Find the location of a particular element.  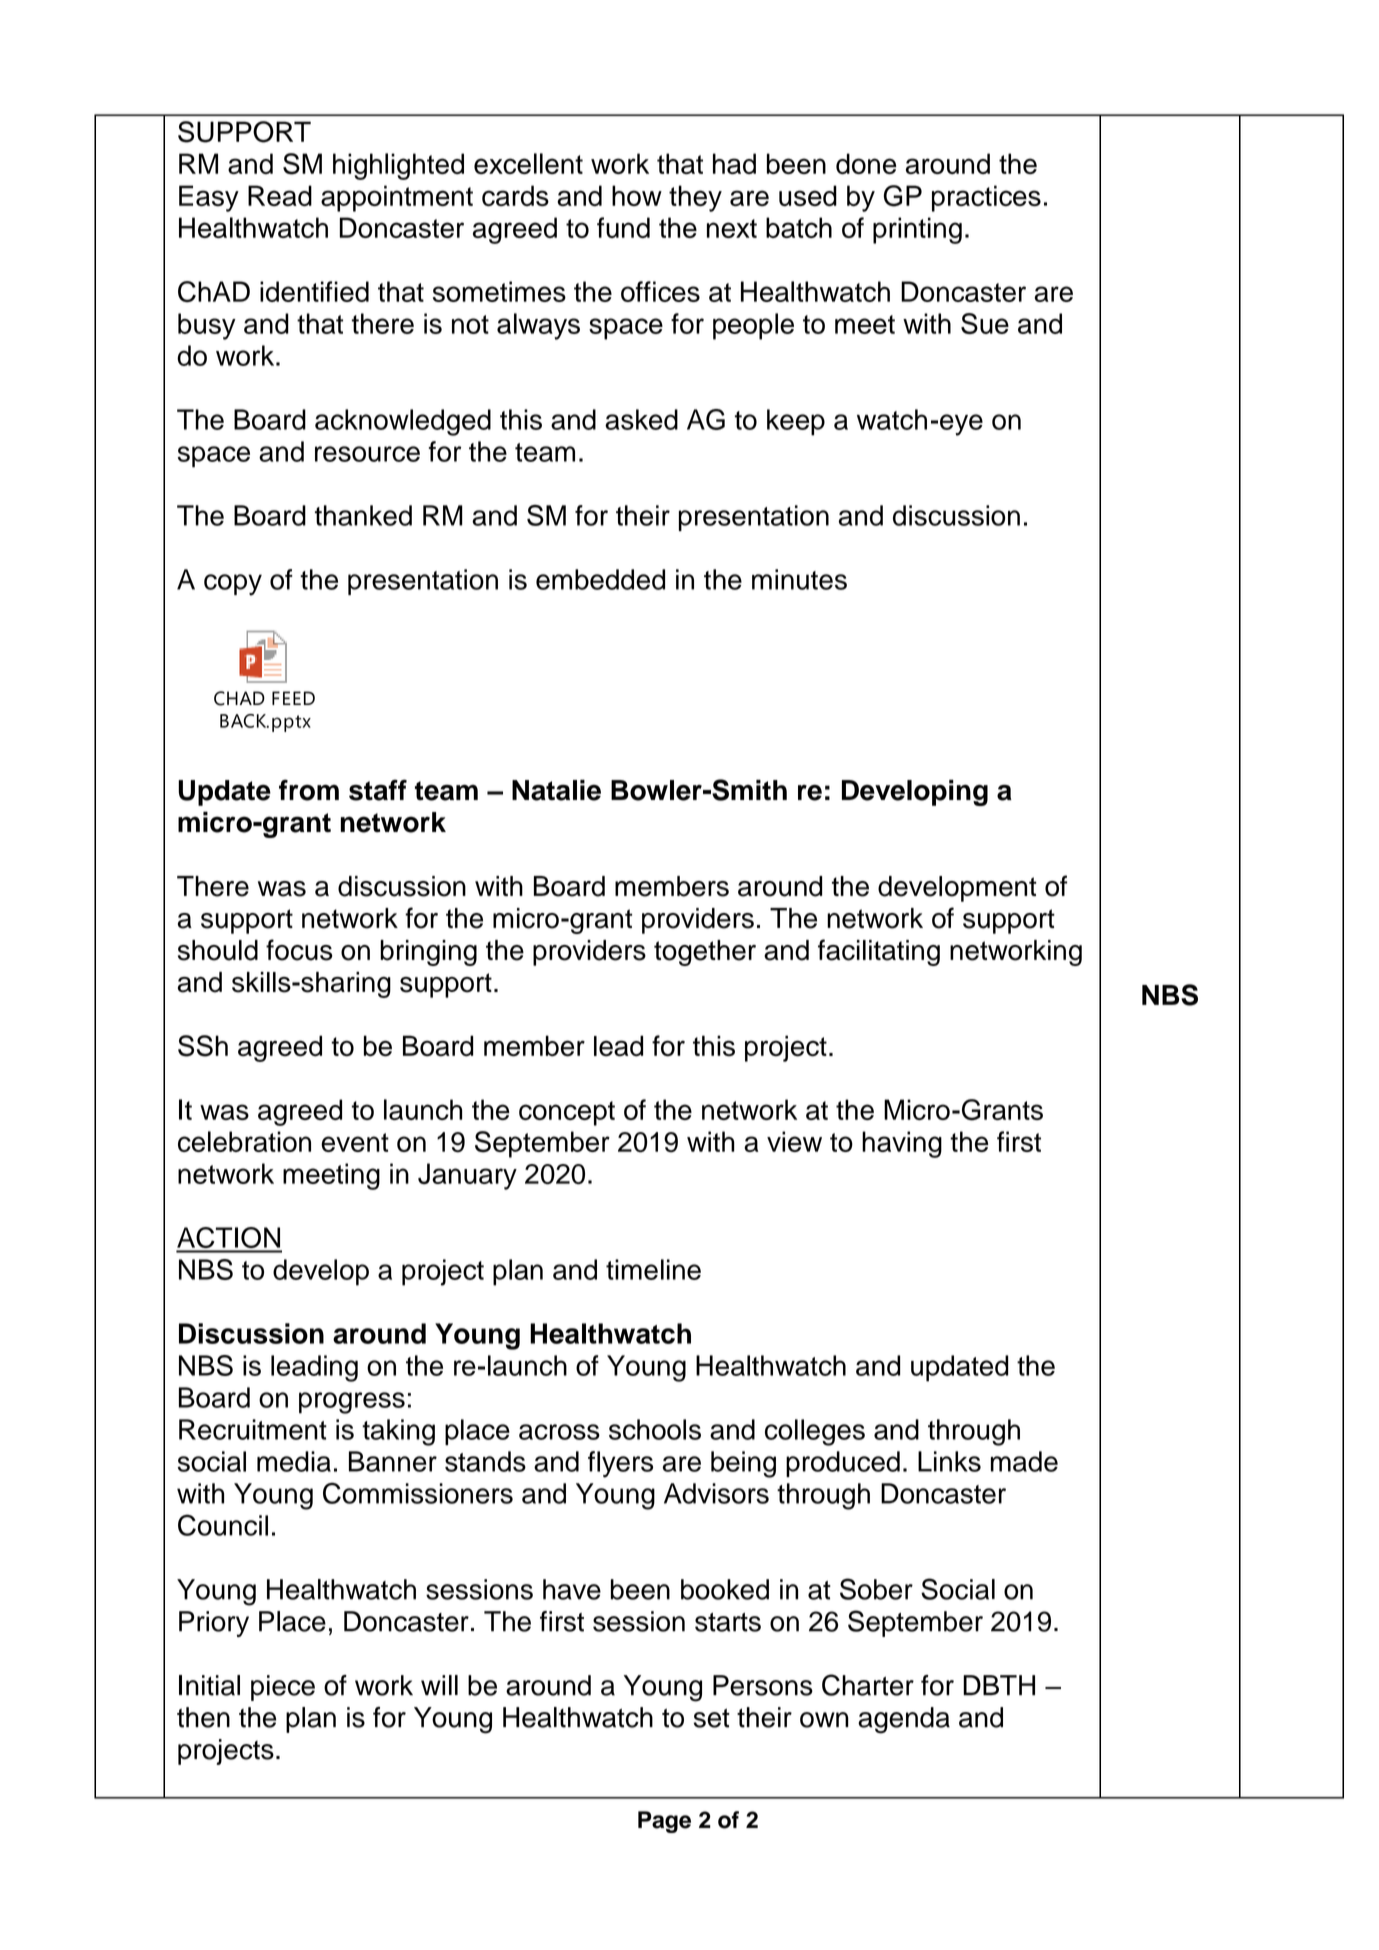

embedded is located at coordinates (600, 579).
